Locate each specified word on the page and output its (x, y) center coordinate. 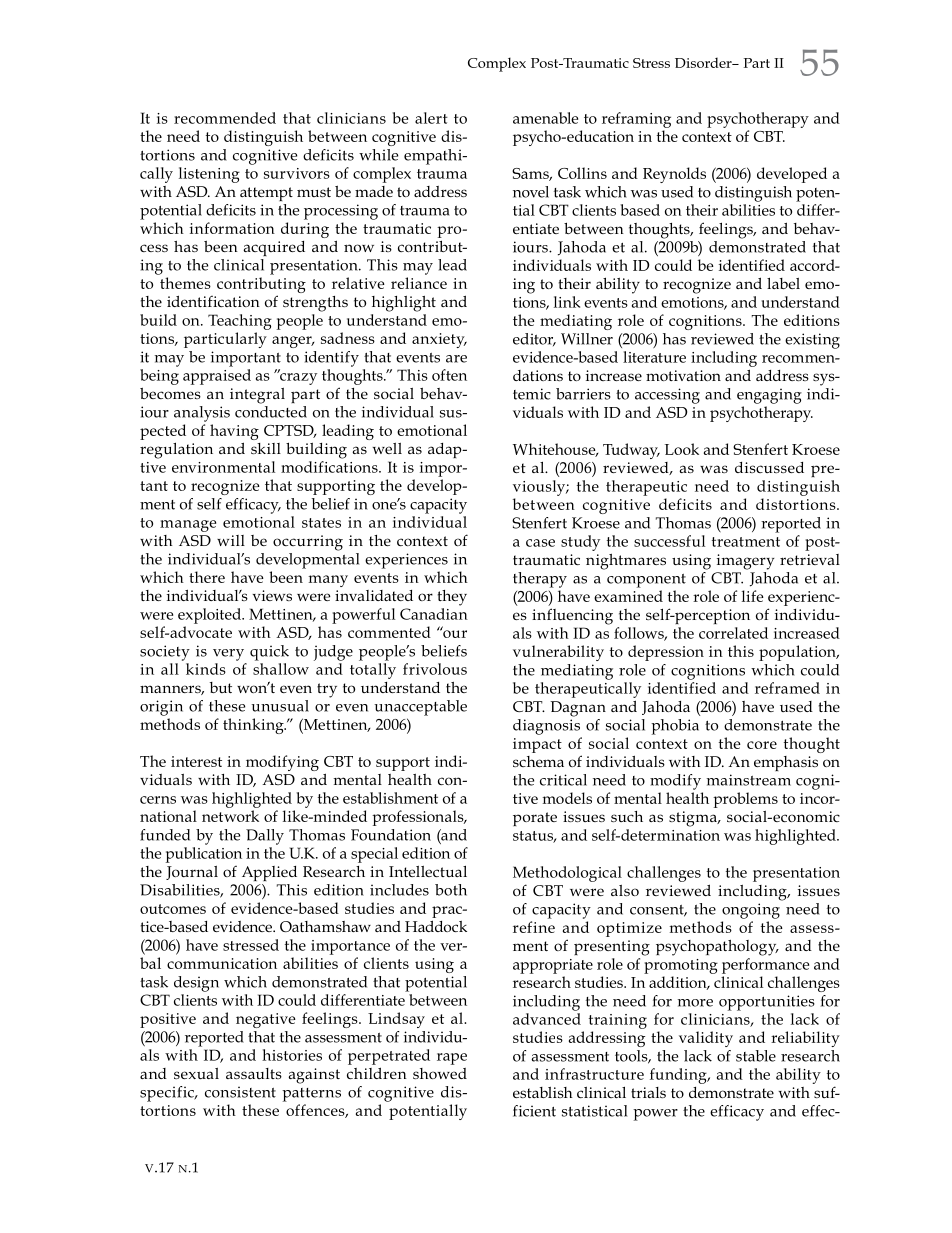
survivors (297, 173)
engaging (769, 396)
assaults (254, 1073)
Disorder (704, 62)
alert (431, 118)
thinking (254, 726)
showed (440, 1073)
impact (537, 745)
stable (756, 1056)
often (449, 375)
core (762, 745)
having (234, 433)
